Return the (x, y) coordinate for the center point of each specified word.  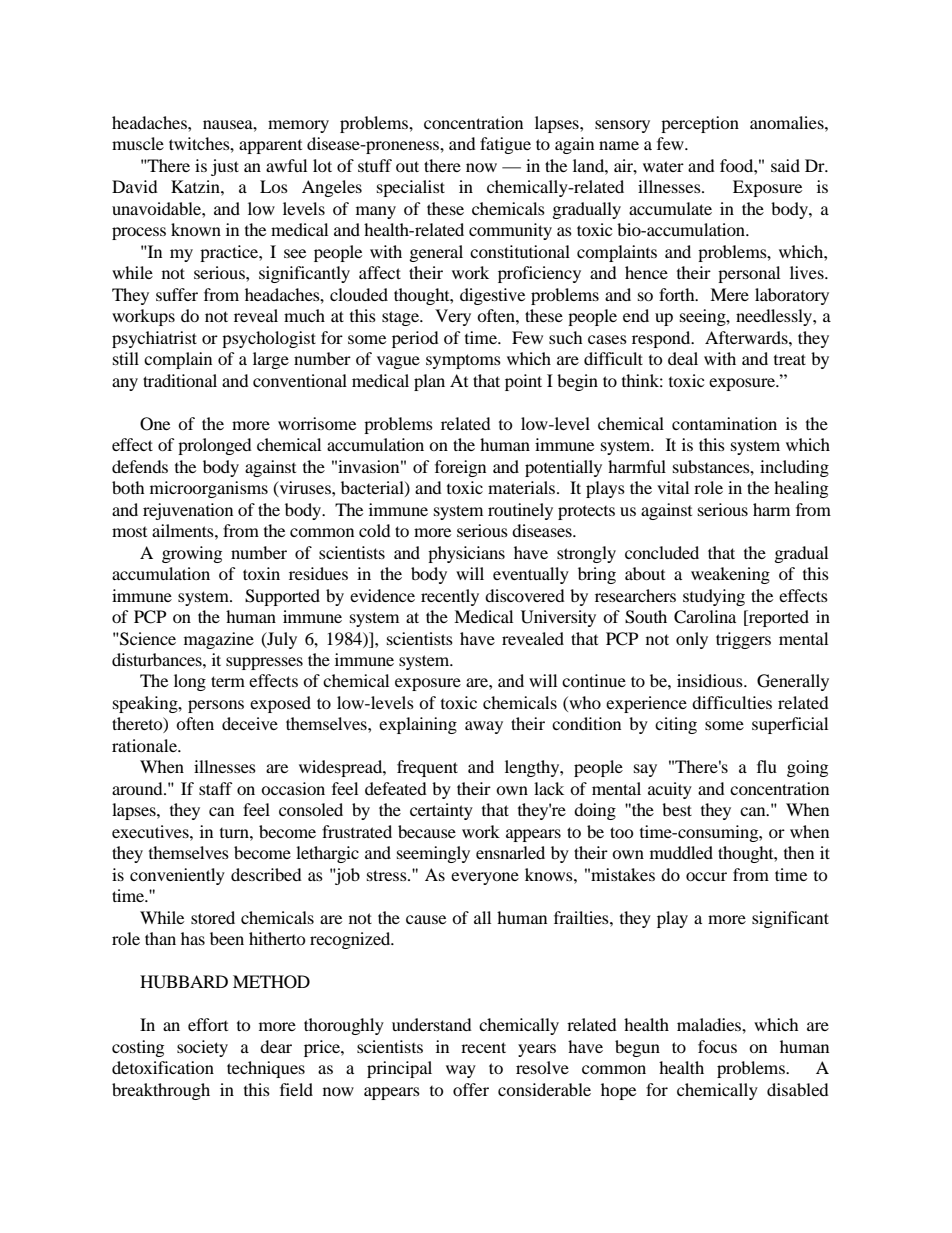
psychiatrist (154, 339)
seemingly (433, 854)
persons (216, 706)
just (225, 167)
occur (706, 876)
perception (700, 124)
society (202, 1048)
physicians (466, 554)
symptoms (463, 361)
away (484, 727)
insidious (711, 680)
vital (673, 487)
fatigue (505, 145)
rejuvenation (188, 511)
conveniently (177, 876)
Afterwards (747, 337)
